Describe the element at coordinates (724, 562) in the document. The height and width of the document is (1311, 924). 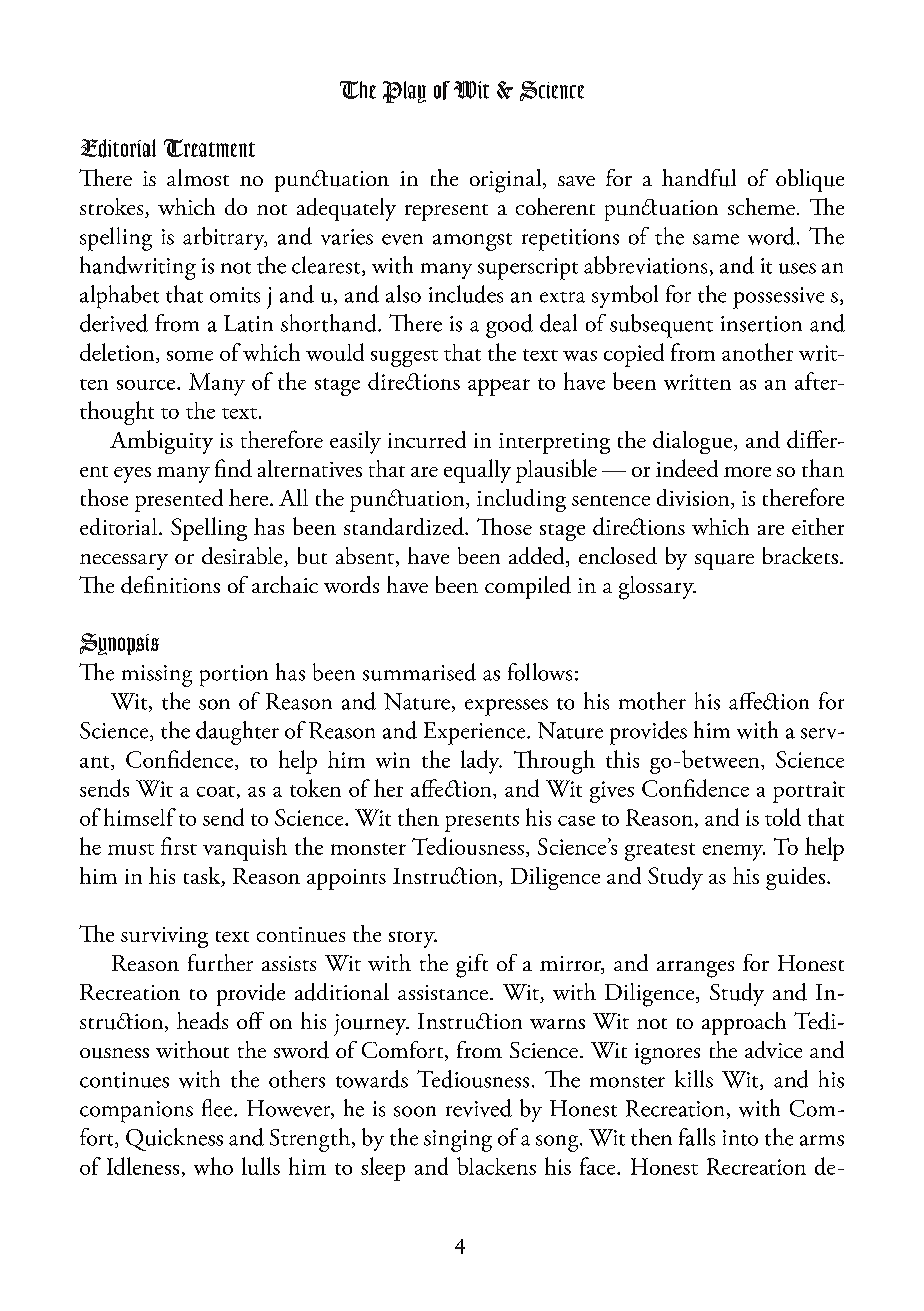
I see `square` at that location.
